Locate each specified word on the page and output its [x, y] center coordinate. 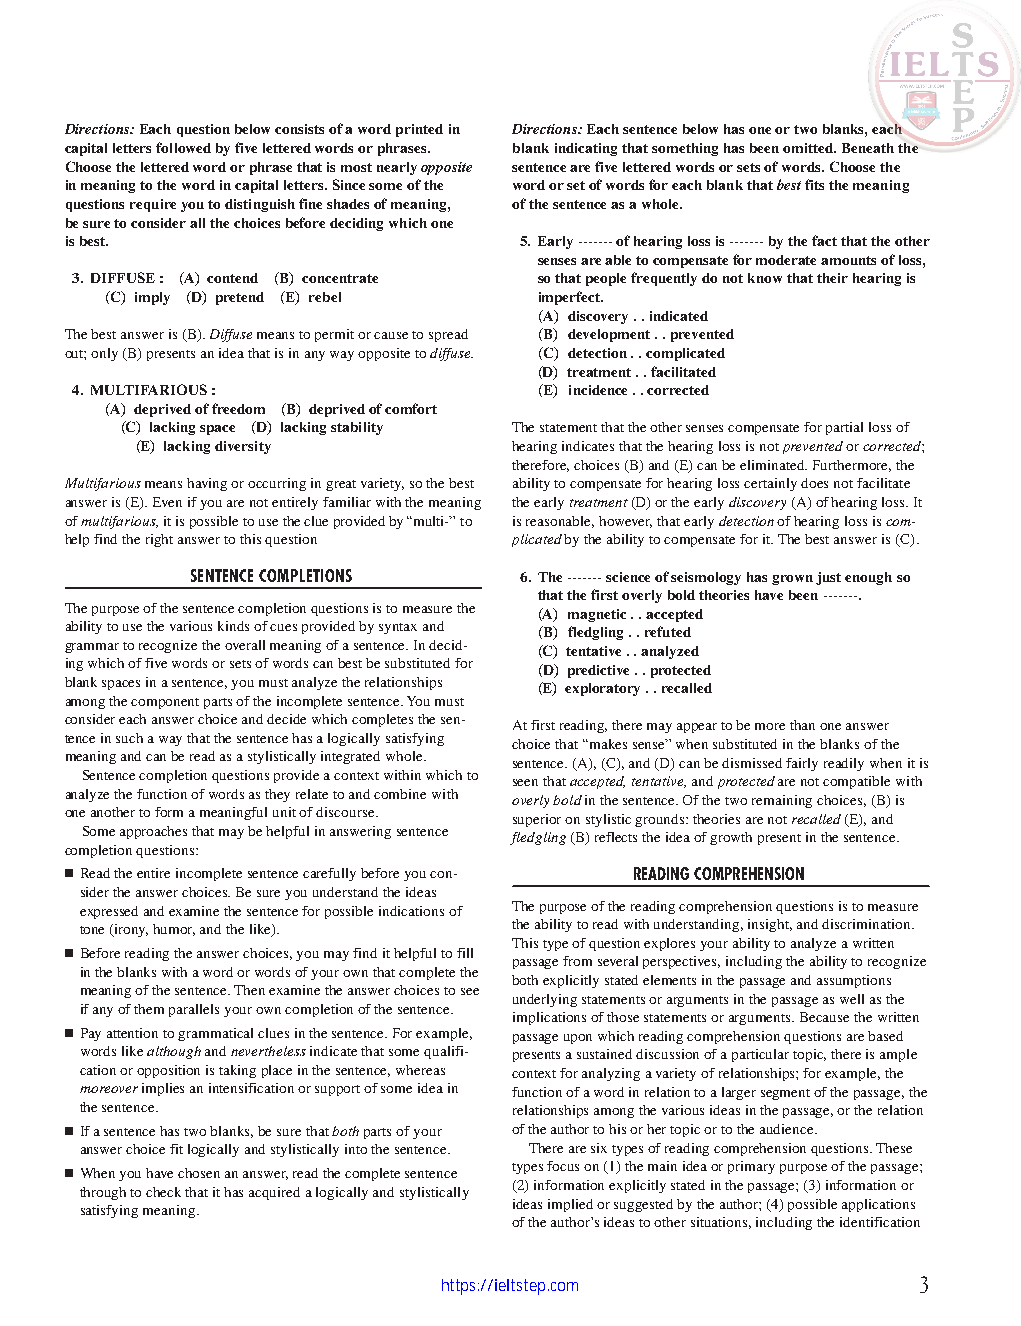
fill [465, 953]
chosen [199, 1173]
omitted [809, 148]
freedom [238, 408]
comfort [411, 408]
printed [419, 130]
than [802, 725]
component [165, 703]
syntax [398, 628]
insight [770, 925]
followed [183, 147]
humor [174, 930]
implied [570, 1205]
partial [844, 428]
